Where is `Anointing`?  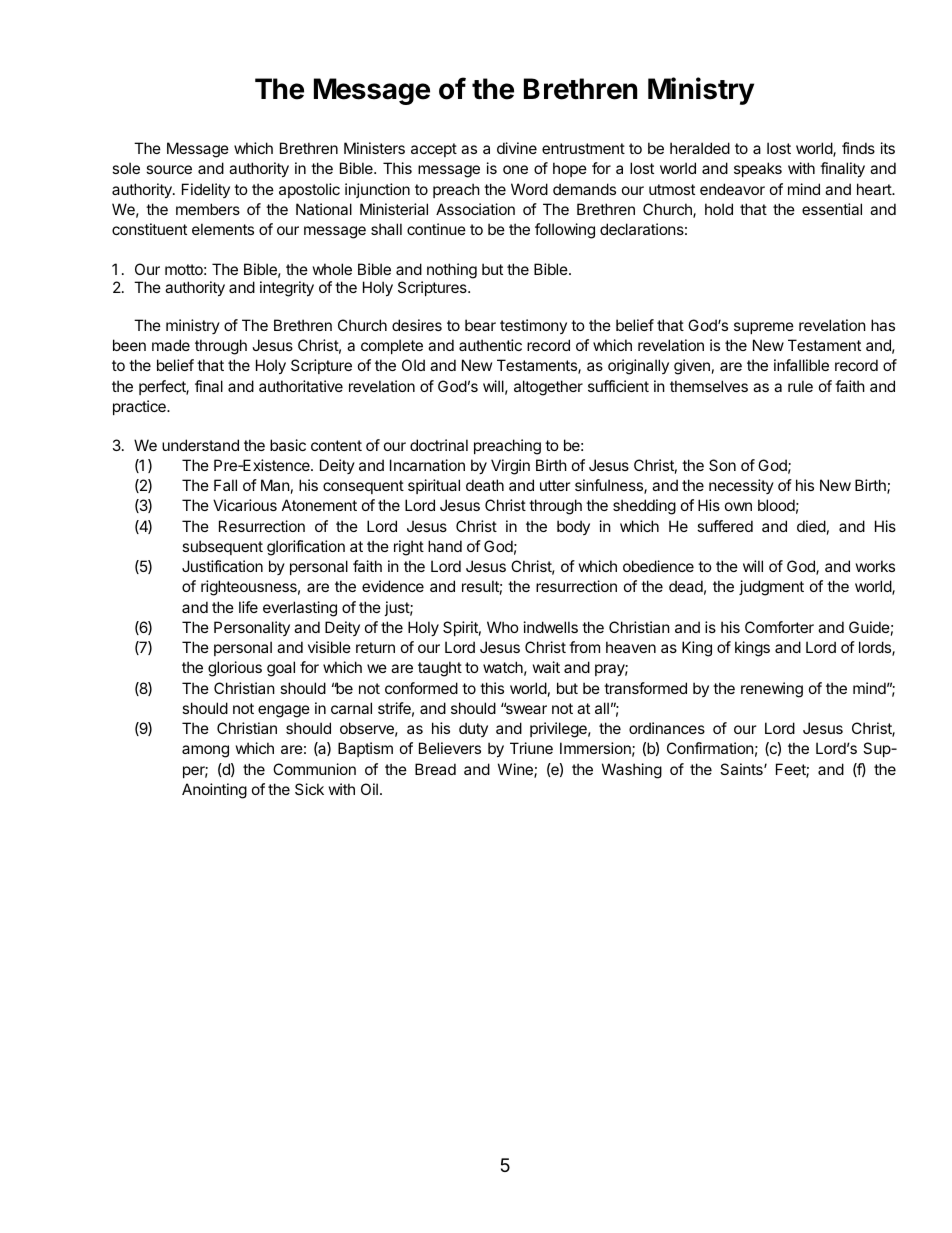 Anointing is located at coordinates (214, 791).
